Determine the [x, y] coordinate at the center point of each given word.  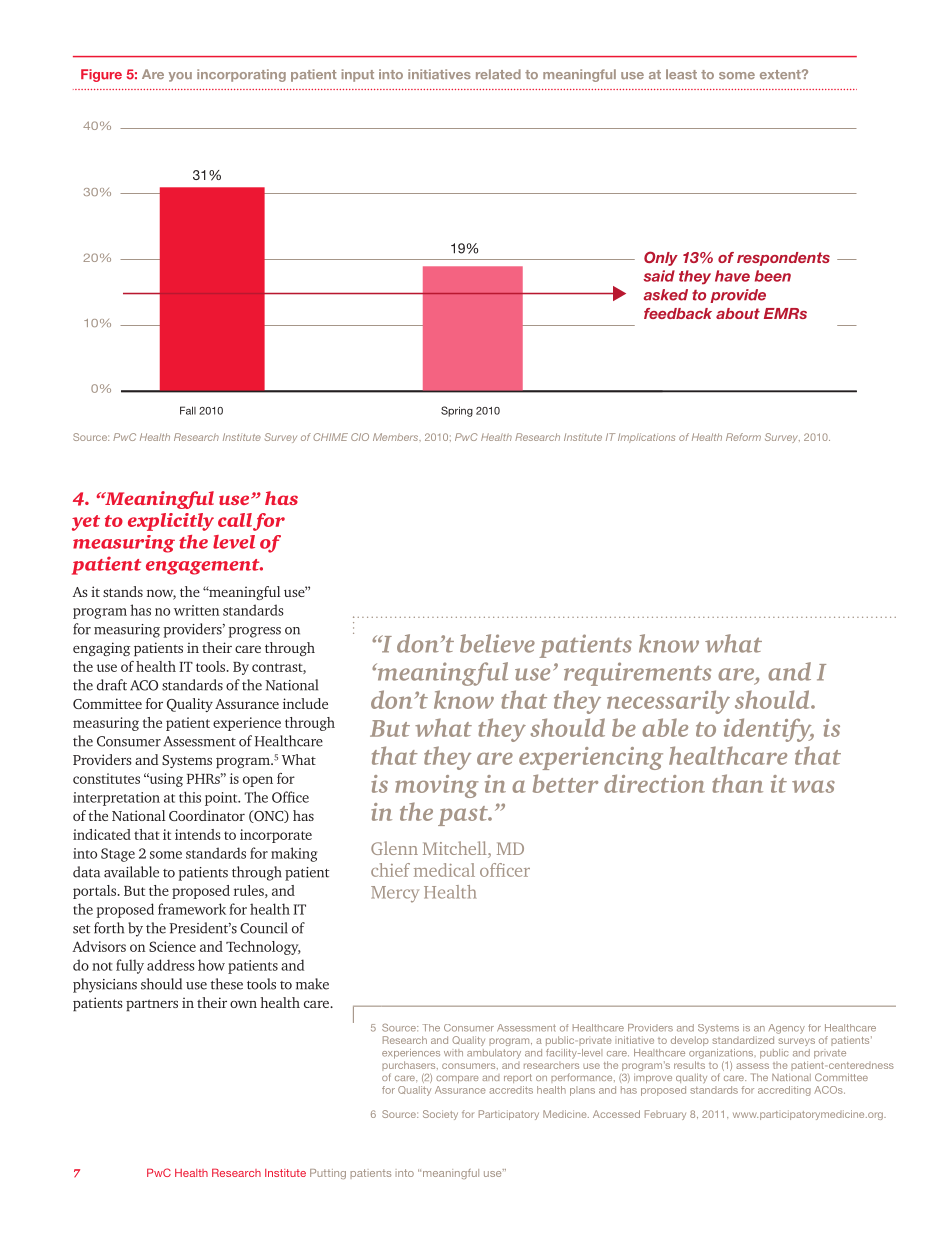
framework [192, 909]
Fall [188, 410]
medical [444, 870]
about [738, 313]
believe [497, 643]
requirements [637, 674]
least [681, 74]
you [180, 77]
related [498, 74]
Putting [328, 1174]
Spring [457, 411]
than [737, 783]
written [196, 610]
